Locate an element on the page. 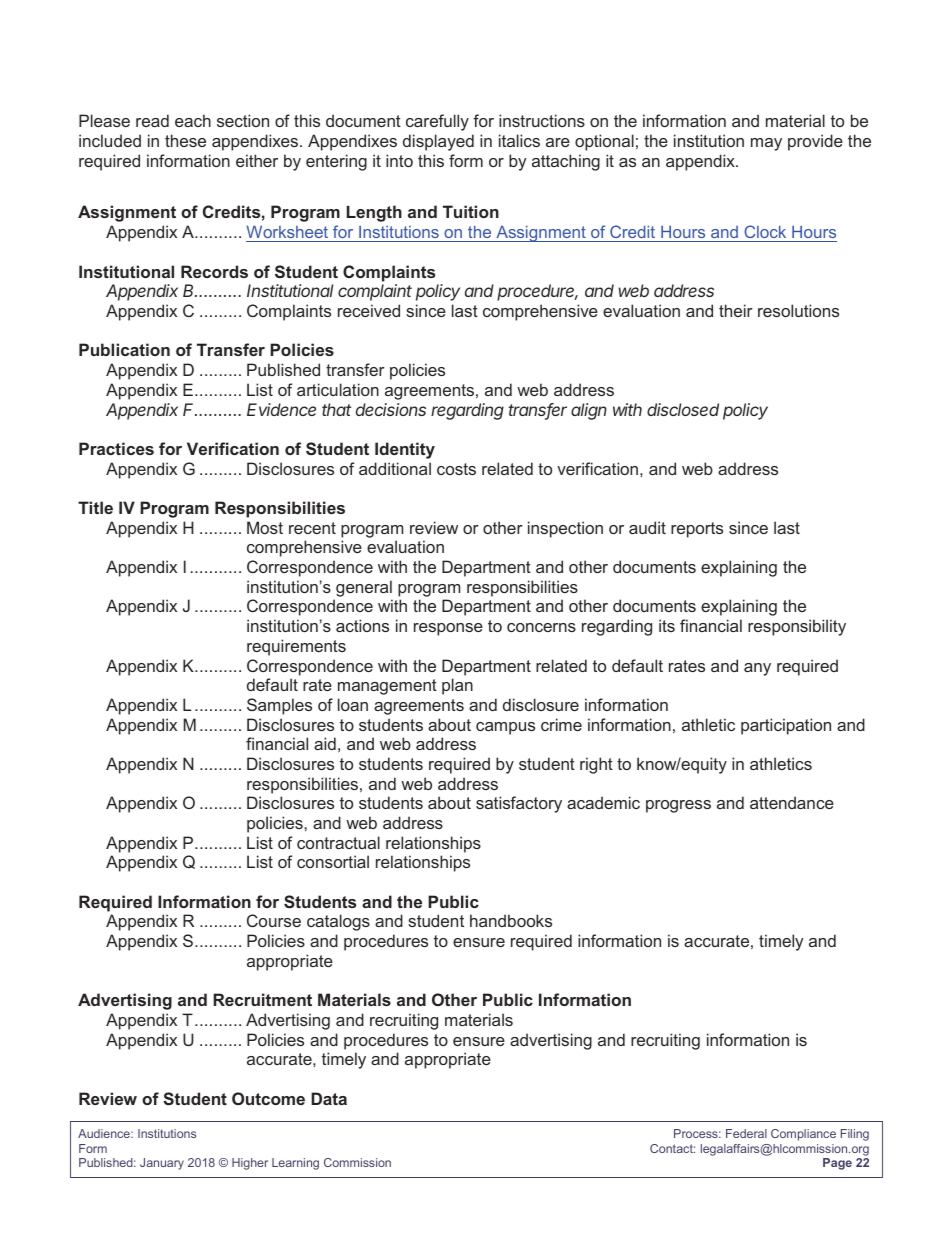  January is located at coordinates (162, 1164).
